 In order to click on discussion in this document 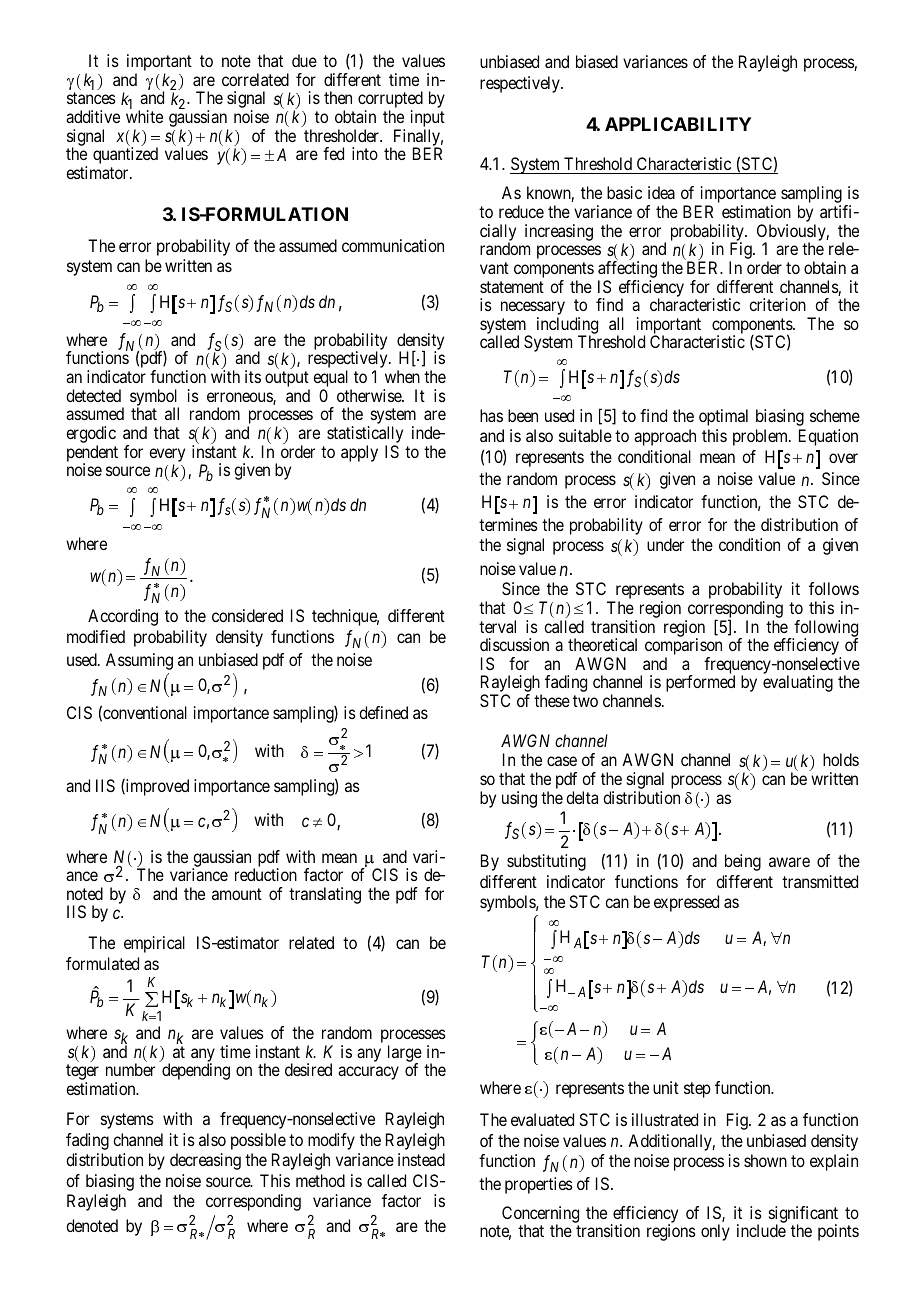, I will do `click(514, 644)`.
